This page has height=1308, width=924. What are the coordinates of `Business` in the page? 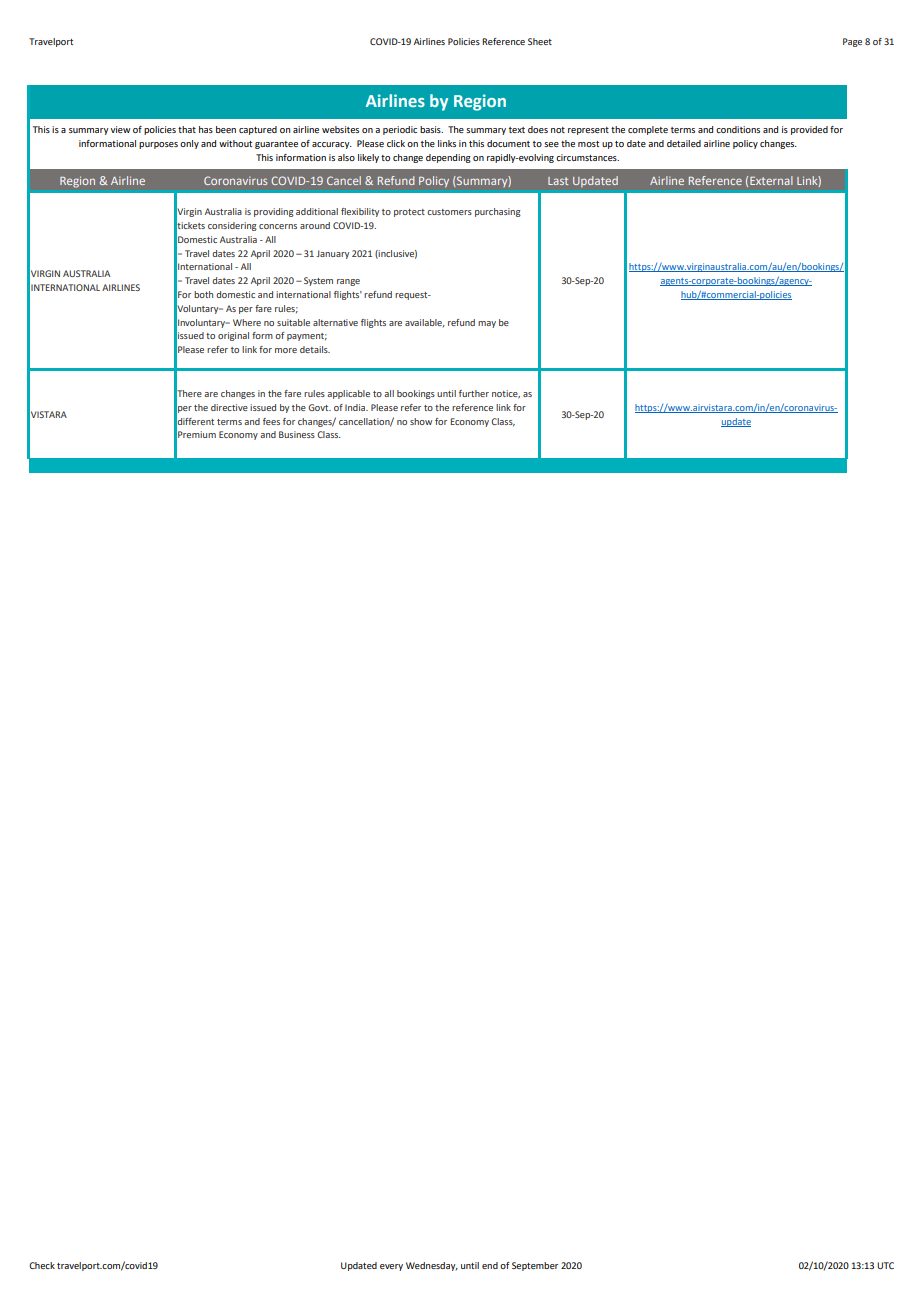 It's located at (297, 434).
